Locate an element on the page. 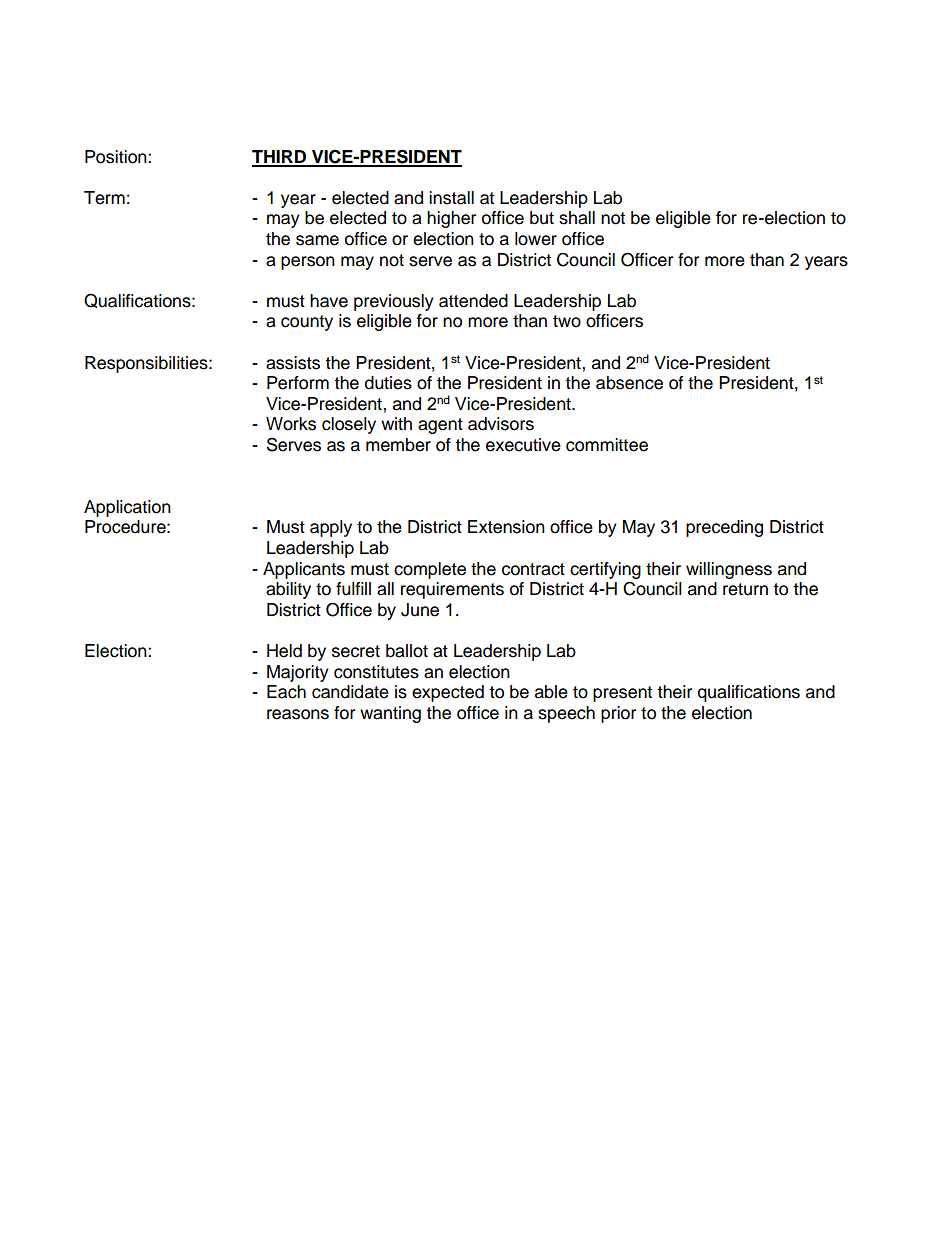 This page has height=1233, width=952. preceding is located at coordinates (724, 528).
